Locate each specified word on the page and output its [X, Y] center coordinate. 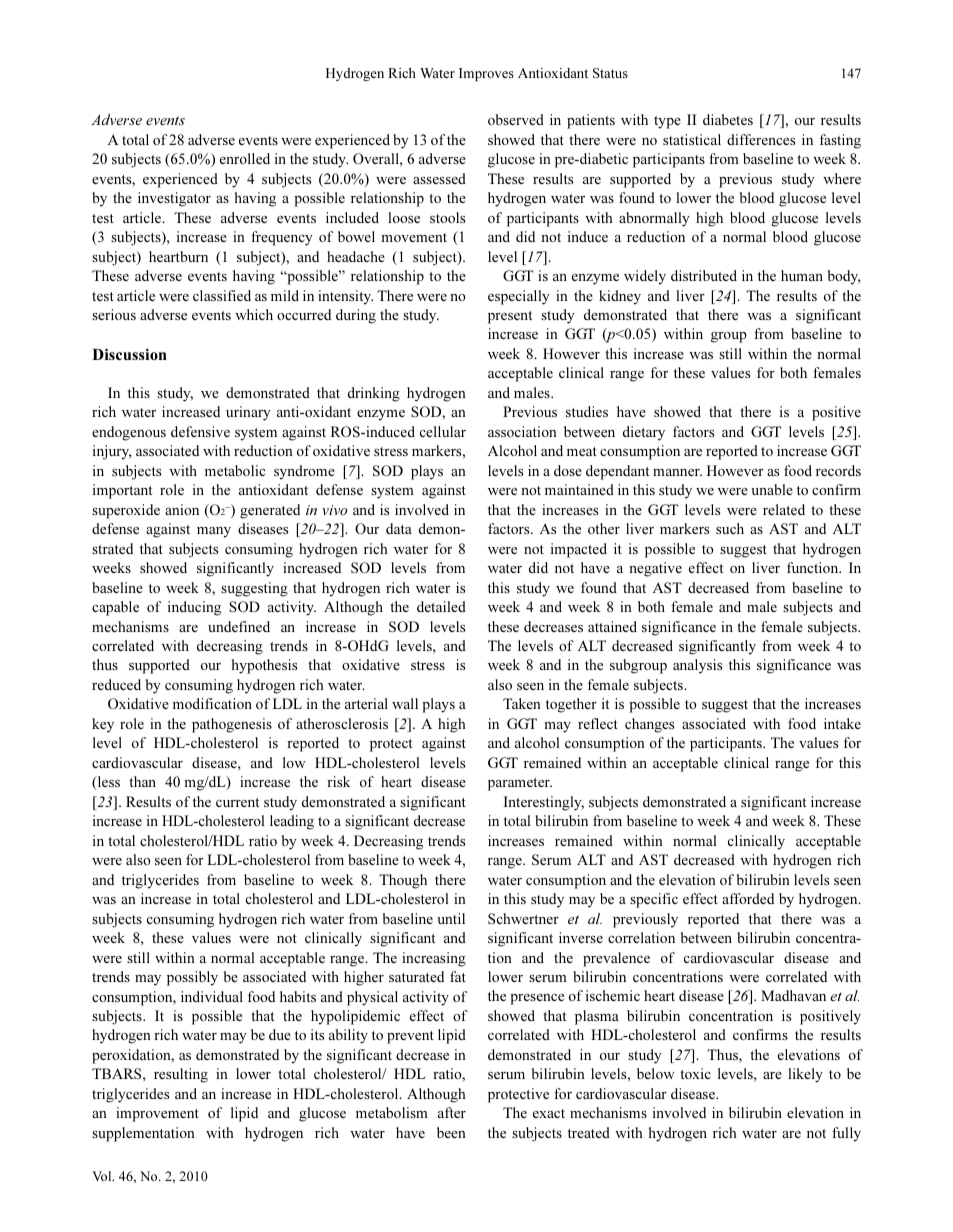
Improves [486, 74]
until [451, 918]
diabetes [728, 119]
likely [805, 1075]
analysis [697, 666]
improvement [157, 1114]
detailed [441, 606]
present [510, 317]
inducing [194, 608]
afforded [748, 898]
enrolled [245, 158]
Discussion [129, 354]
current [237, 802]
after [452, 1112]
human [802, 275]
